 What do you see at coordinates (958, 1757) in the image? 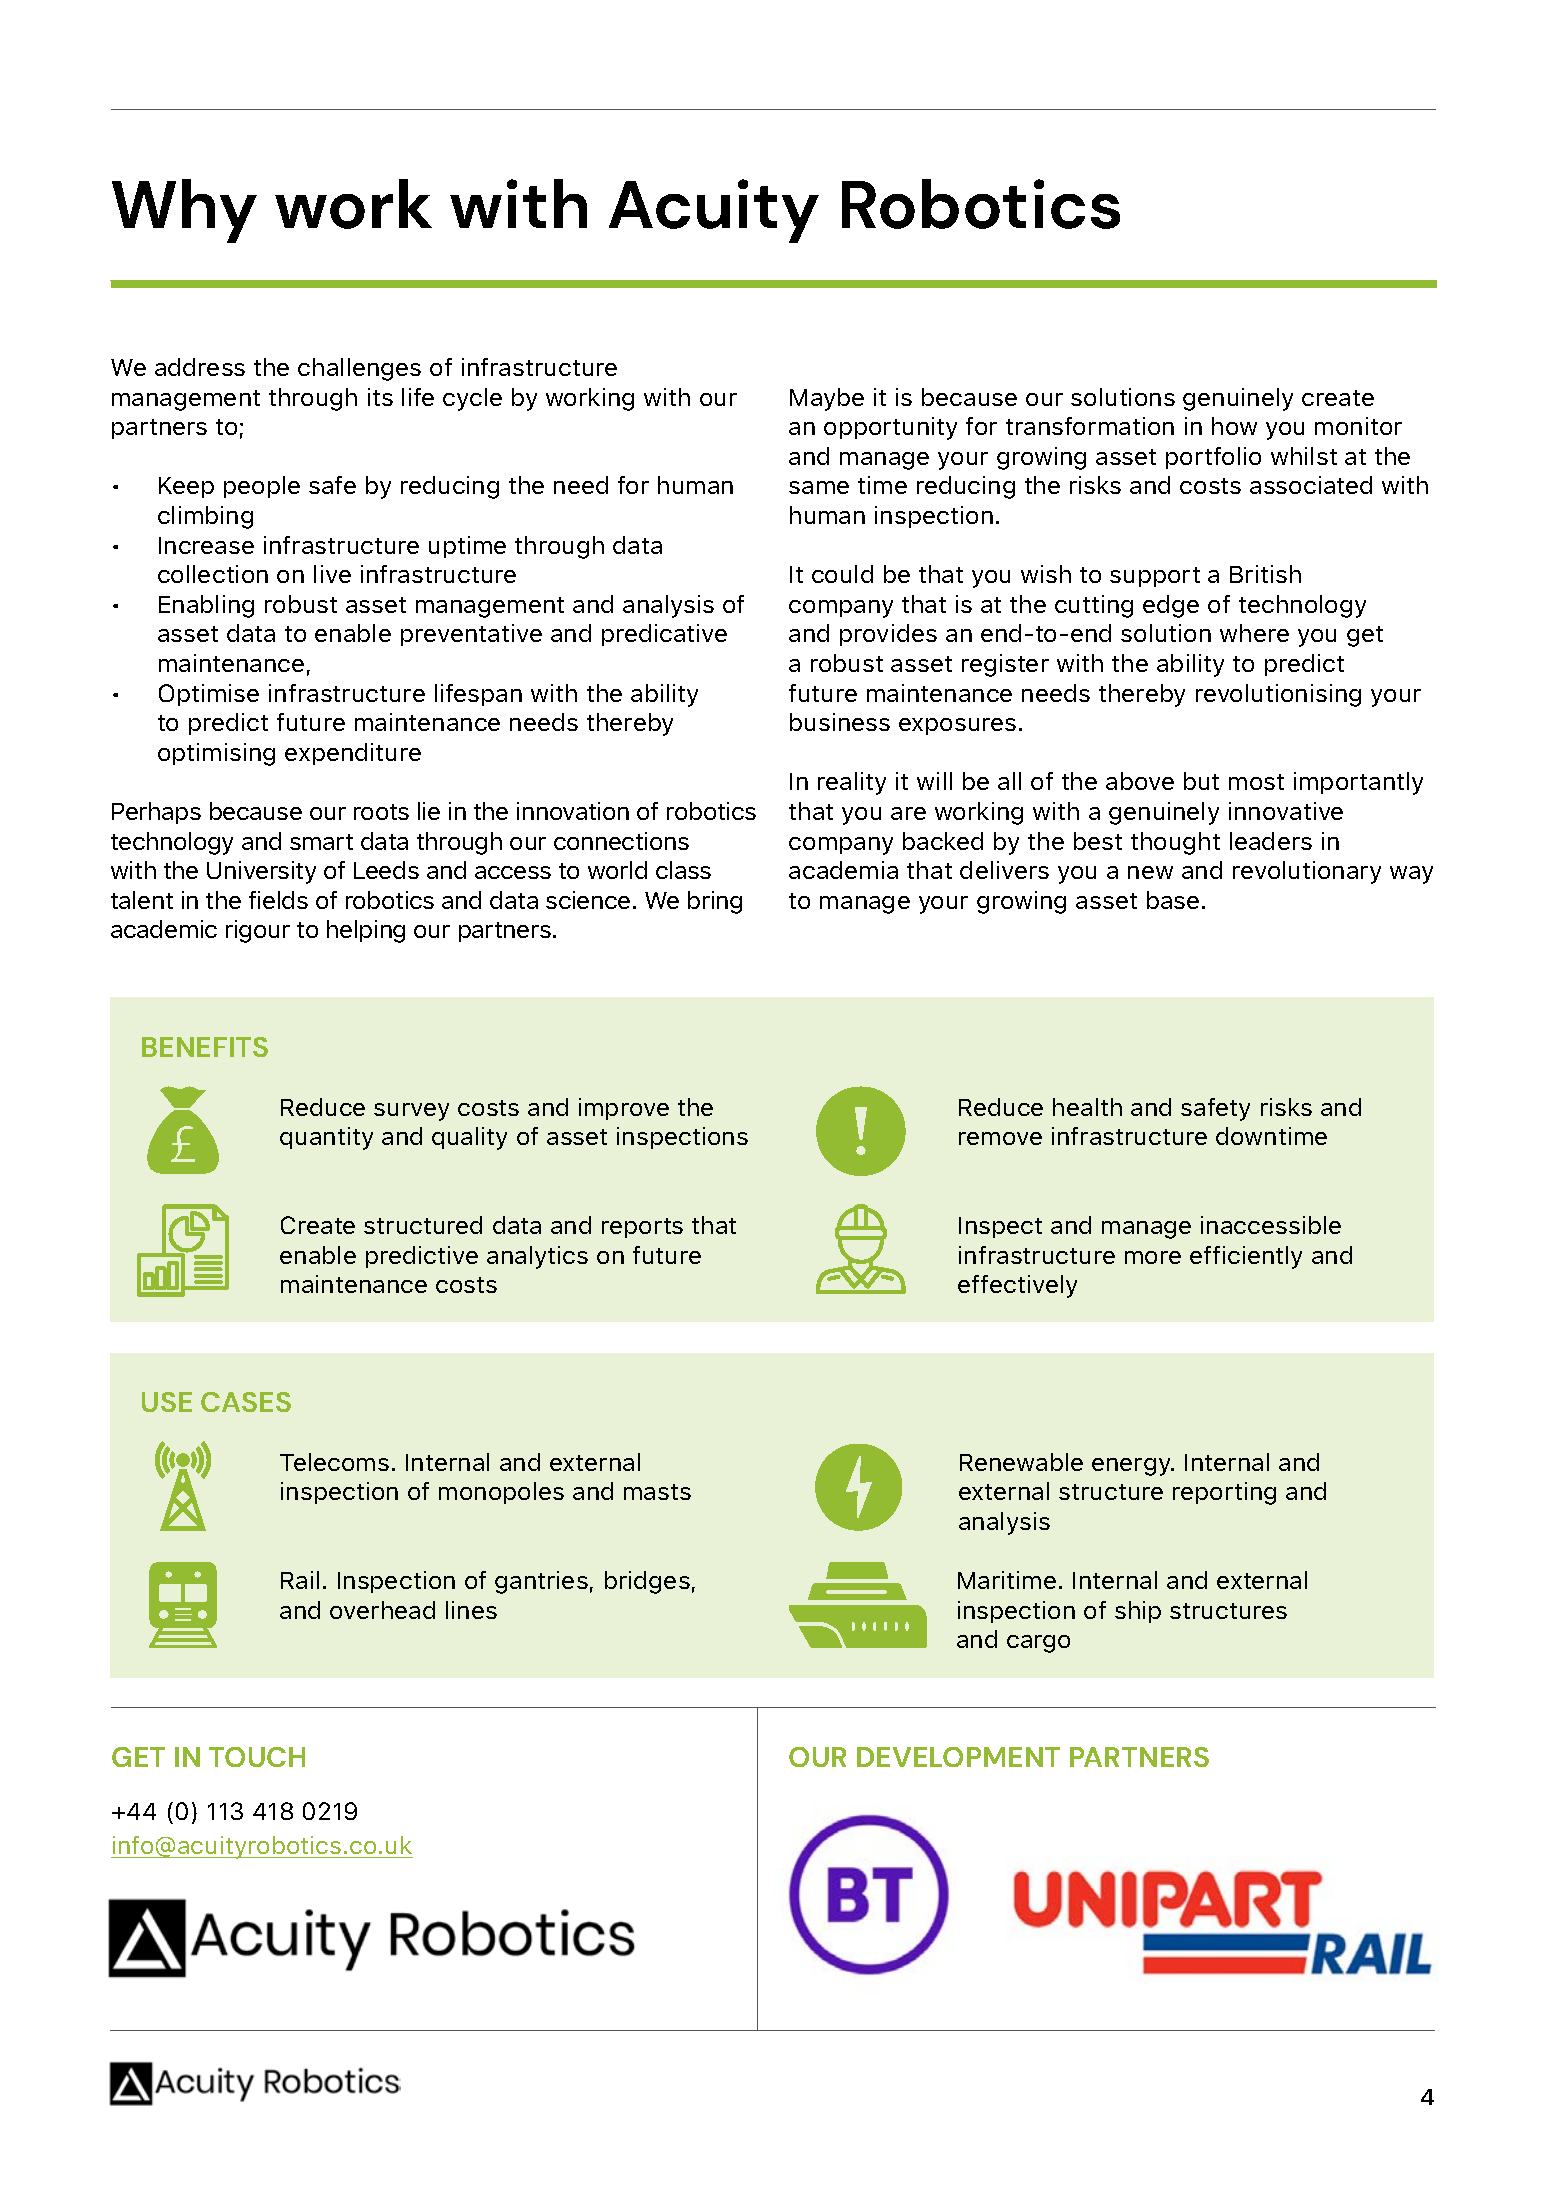
I see `DEVELOPMENT` at bounding box center [958, 1757].
